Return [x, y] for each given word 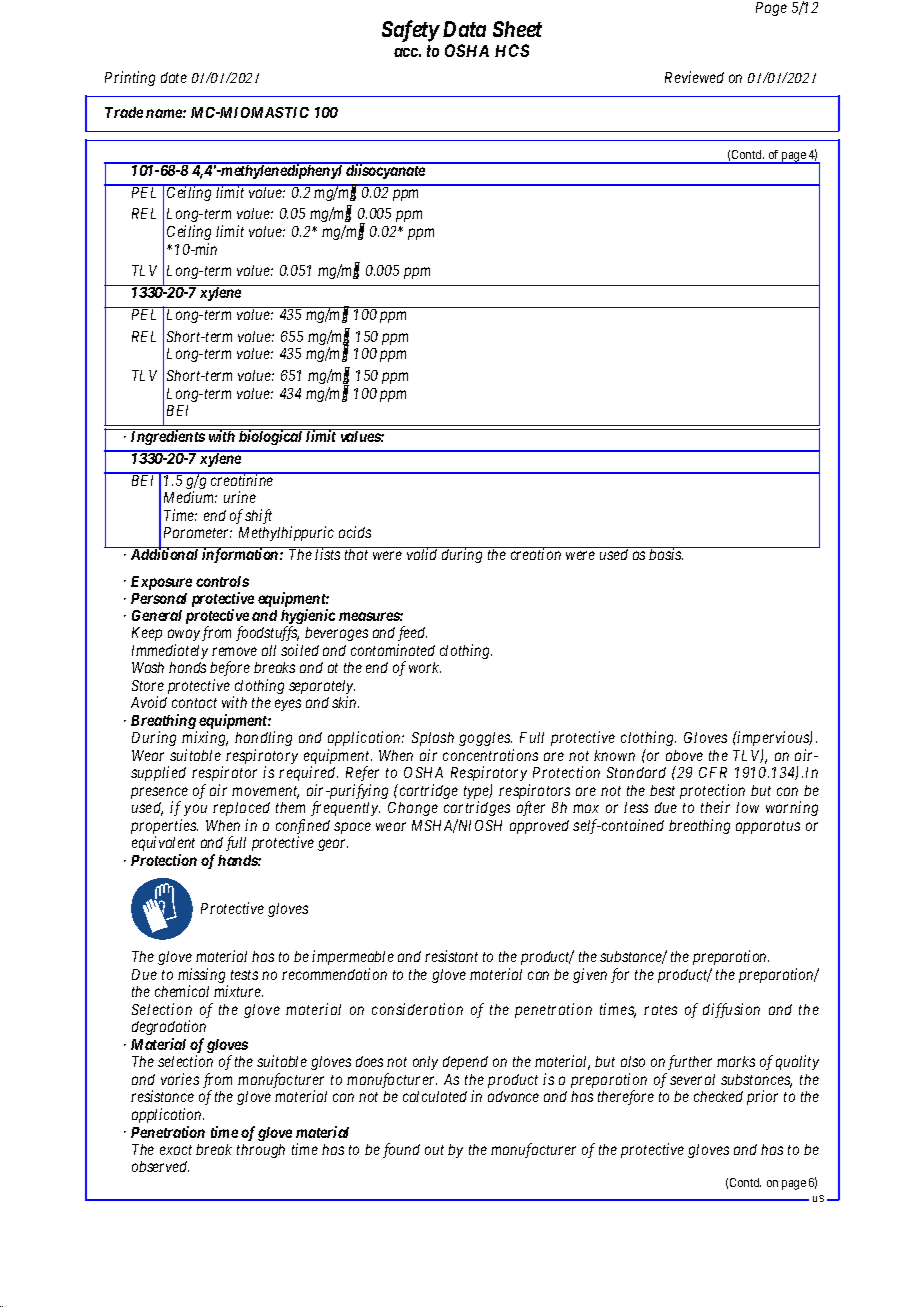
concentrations [490, 755]
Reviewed [694, 77]
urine [240, 497]
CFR [713, 772]
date [174, 77]
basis [666, 553]
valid [422, 553]
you [195, 810]
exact [176, 1150]
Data [464, 29]
